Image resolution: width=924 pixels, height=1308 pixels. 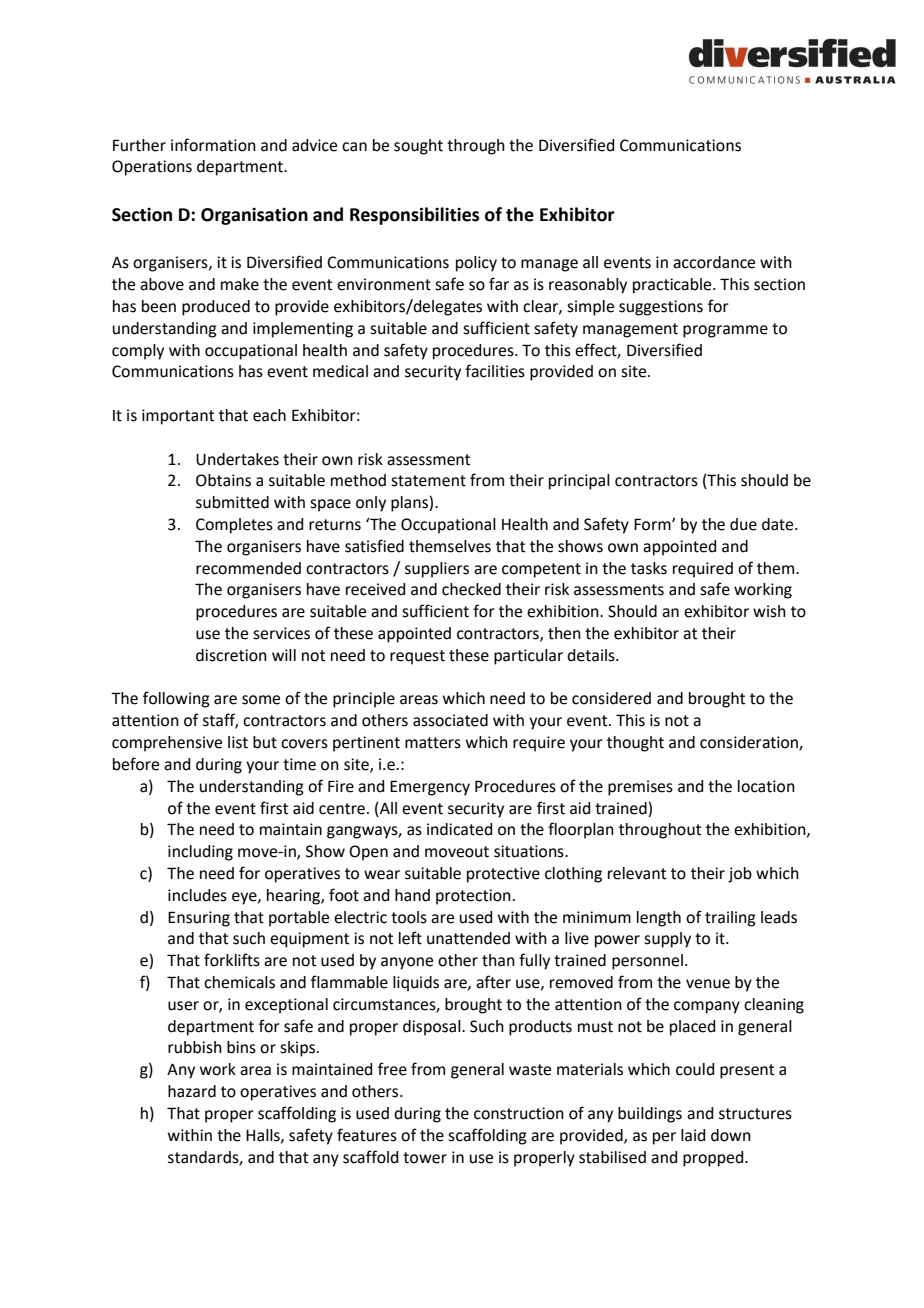 What do you see at coordinates (152, 168) in the screenshot?
I see `Operations` at bounding box center [152, 168].
